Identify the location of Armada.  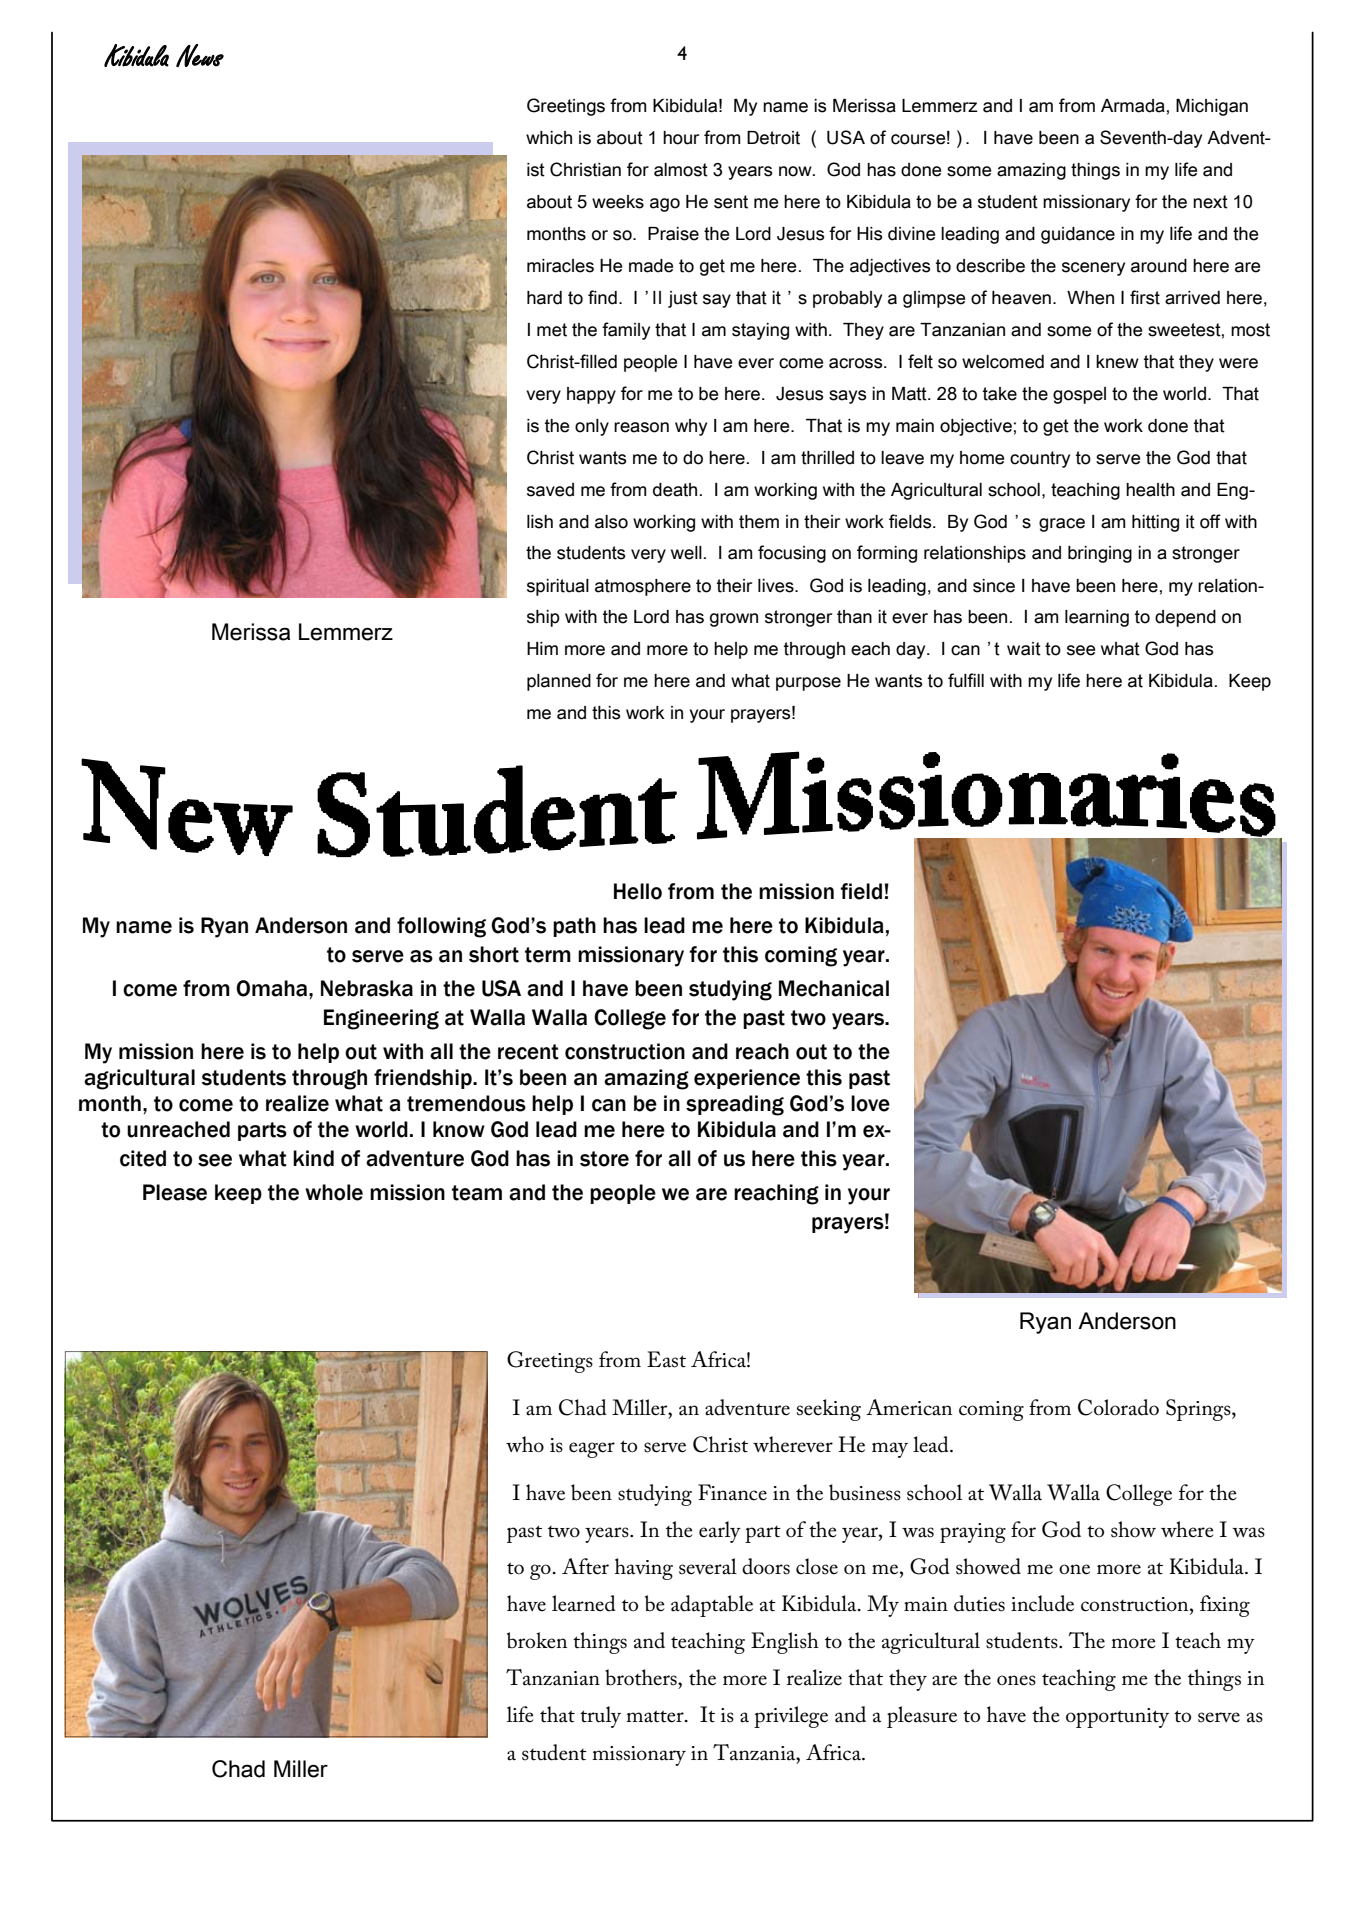
(1133, 106).
